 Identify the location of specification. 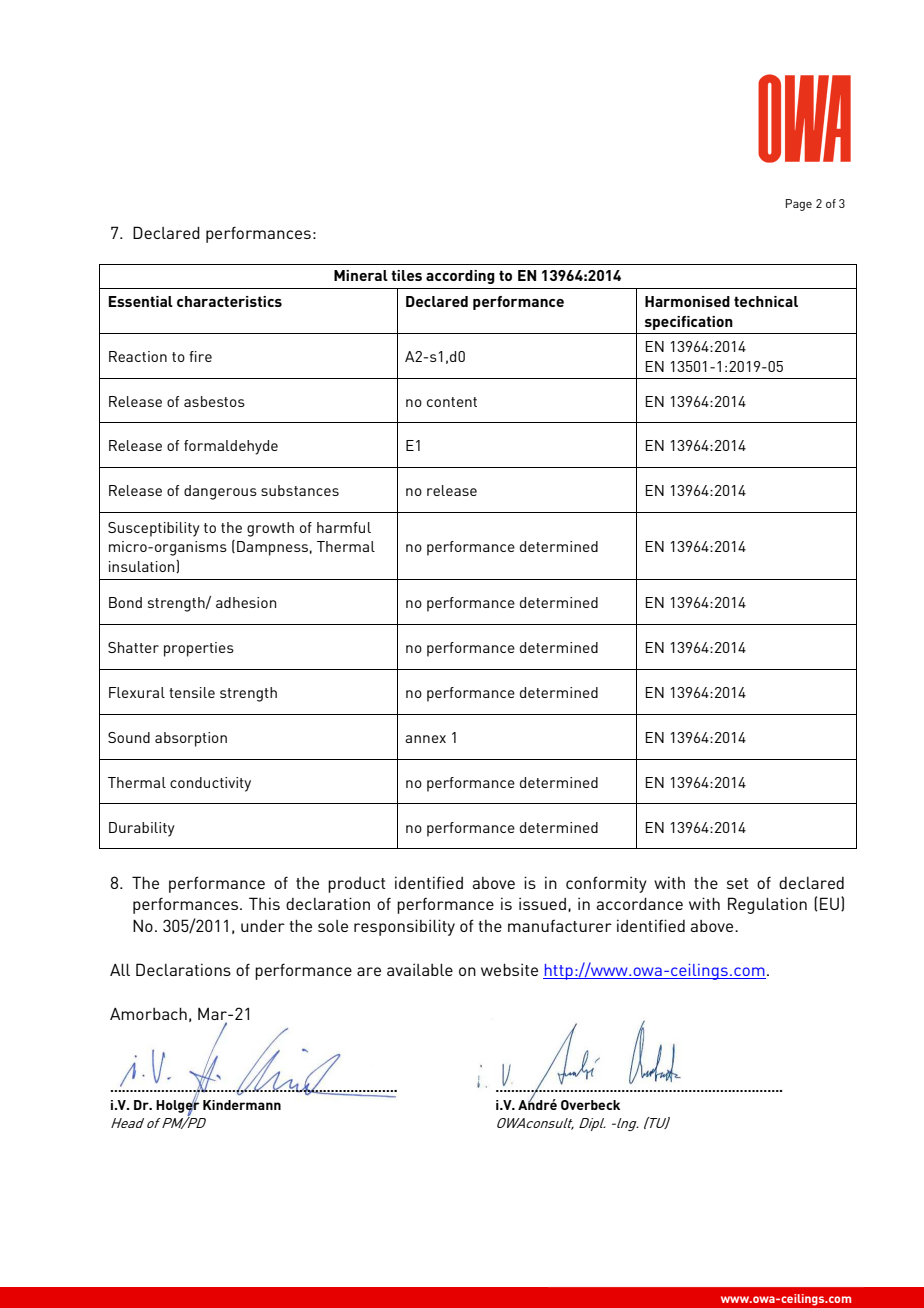
(689, 323).
